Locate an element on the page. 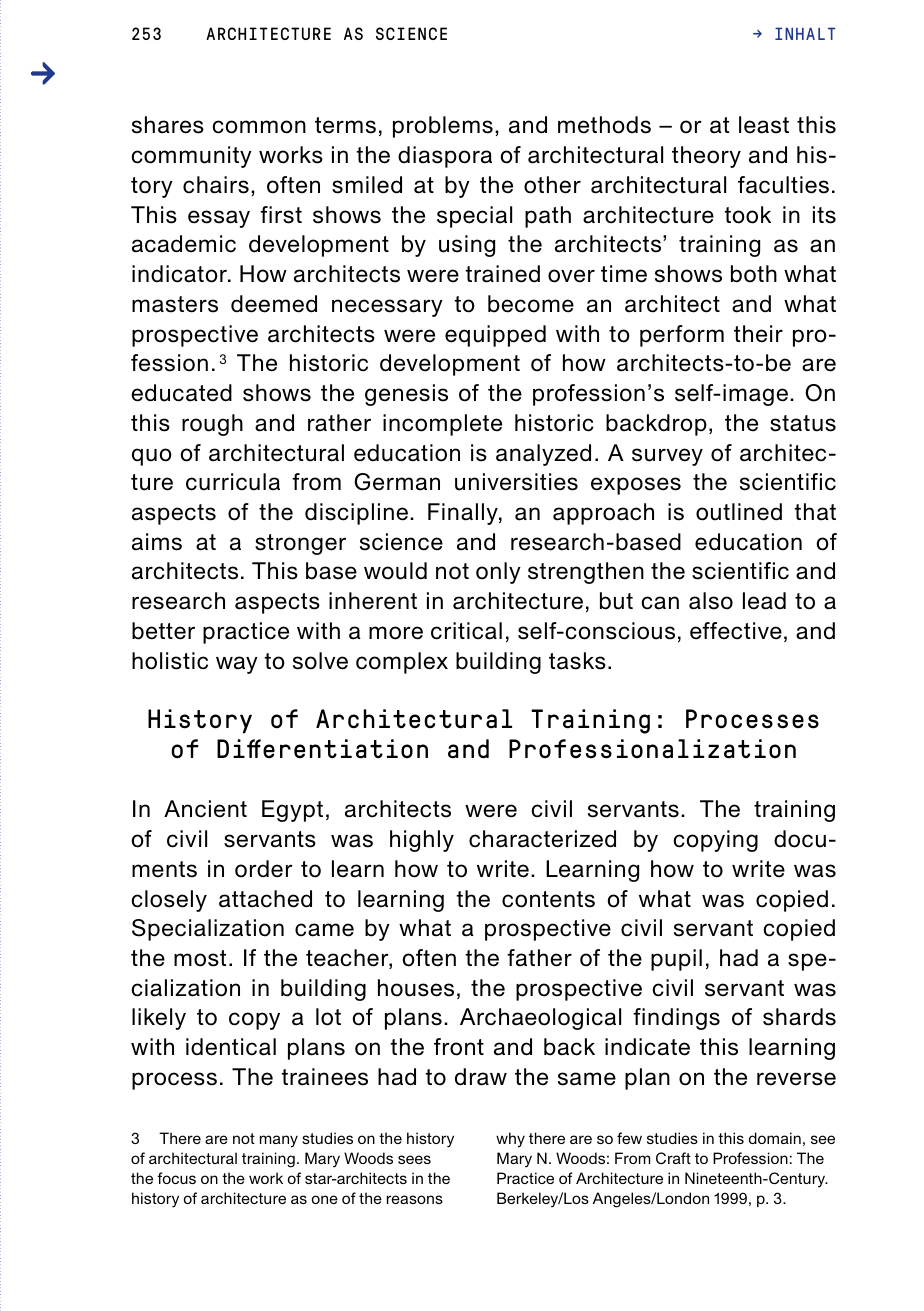 The image size is (924, 1311). many is located at coordinates (279, 1141).
